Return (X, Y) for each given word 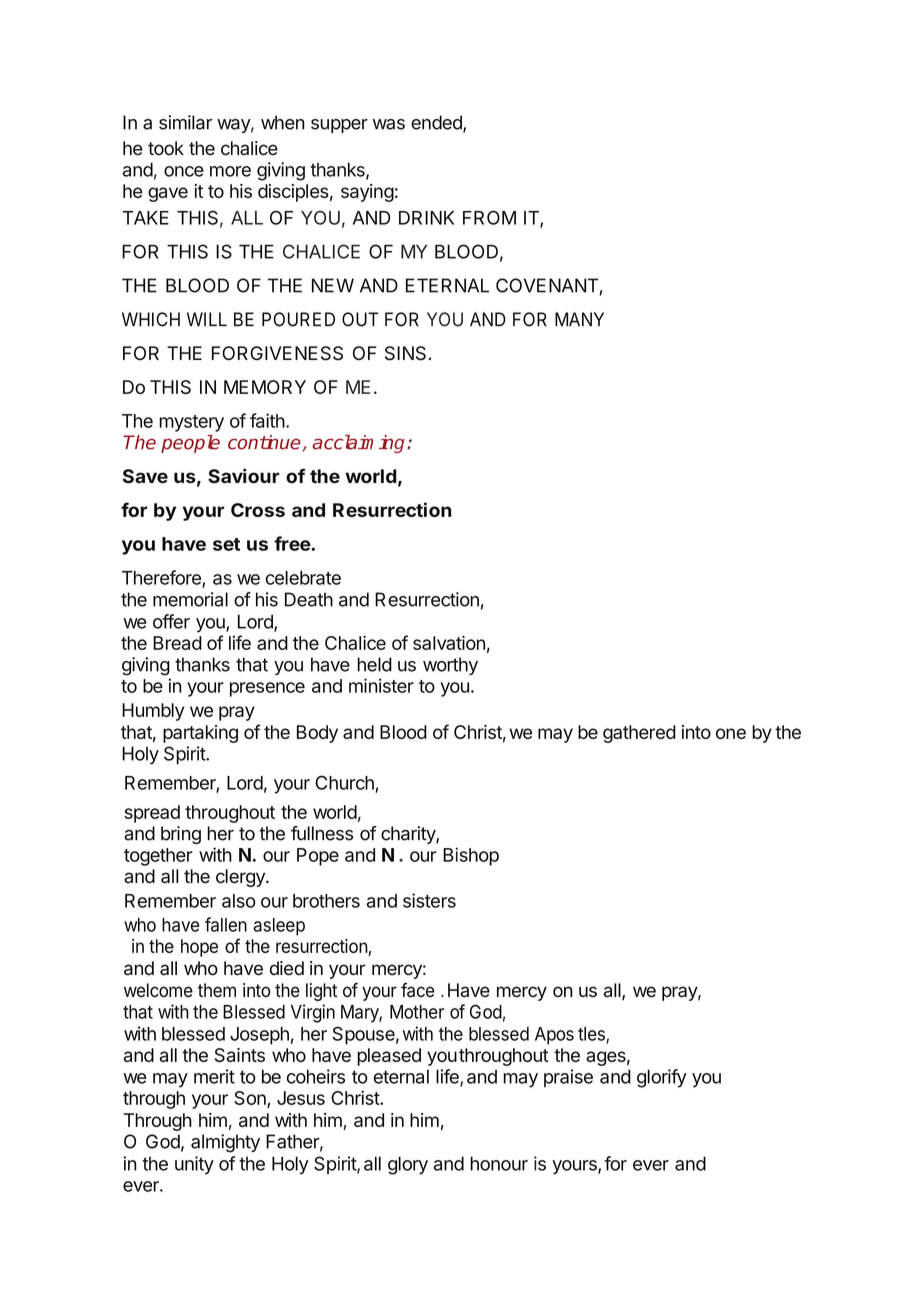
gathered (639, 734)
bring (181, 835)
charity (409, 835)
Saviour (243, 476)
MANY (579, 319)
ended (437, 123)
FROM (489, 217)
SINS (407, 353)
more (230, 171)
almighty (225, 1143)
